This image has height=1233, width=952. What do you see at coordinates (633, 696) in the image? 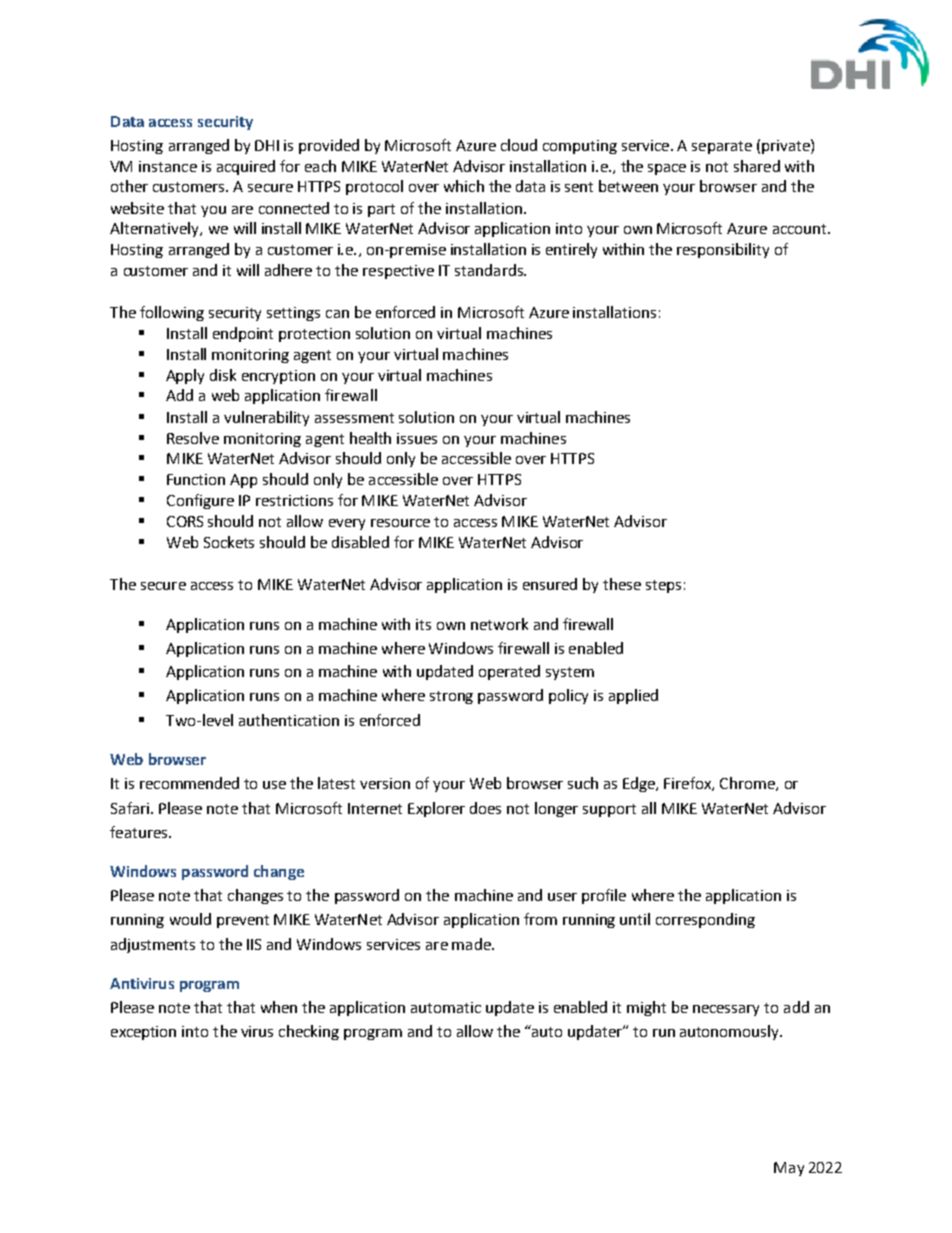
I see `applied` at bounding box center [633, 696].
